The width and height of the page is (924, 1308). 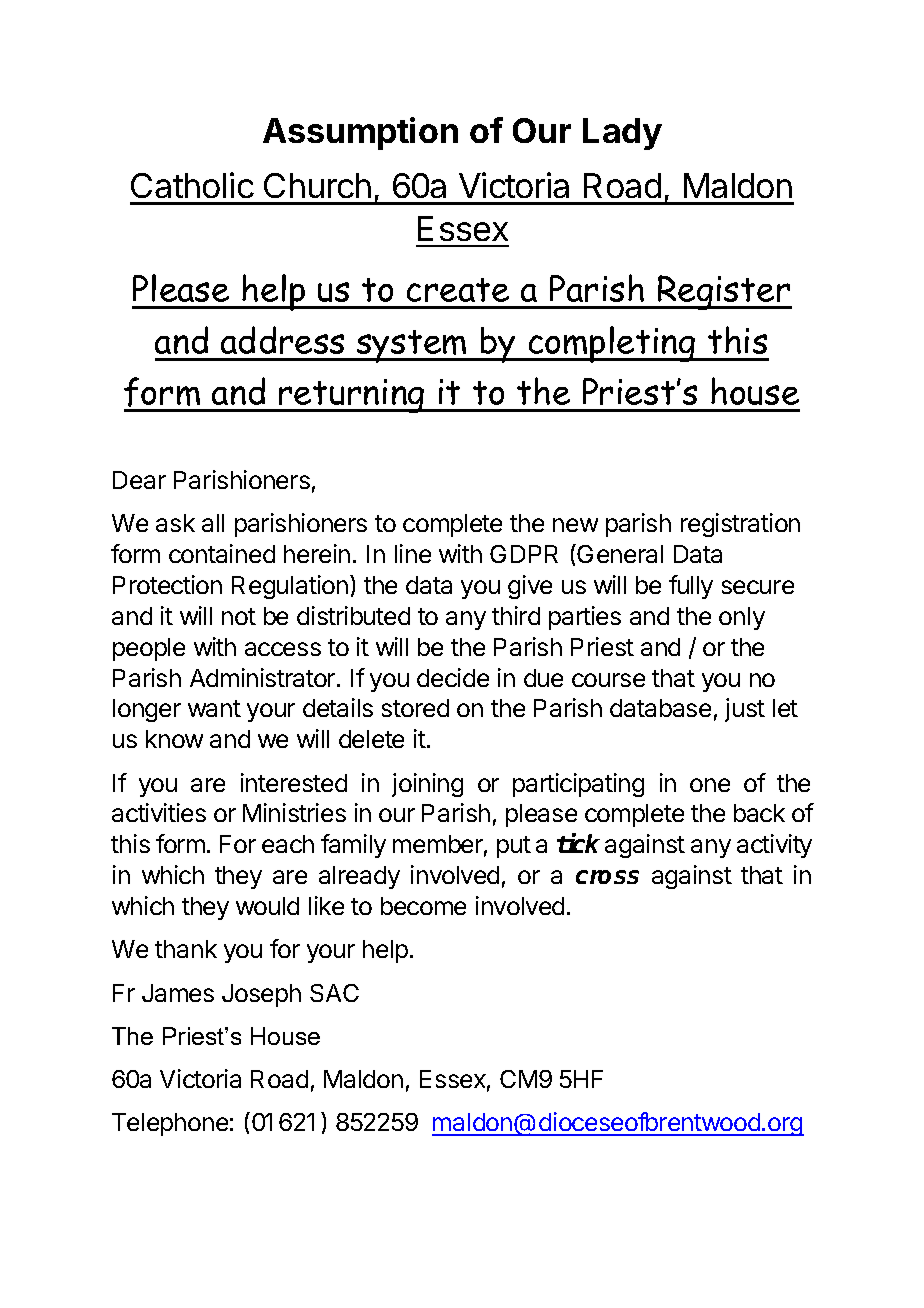 I want to click on SAC, so click(x=334, y=993).
